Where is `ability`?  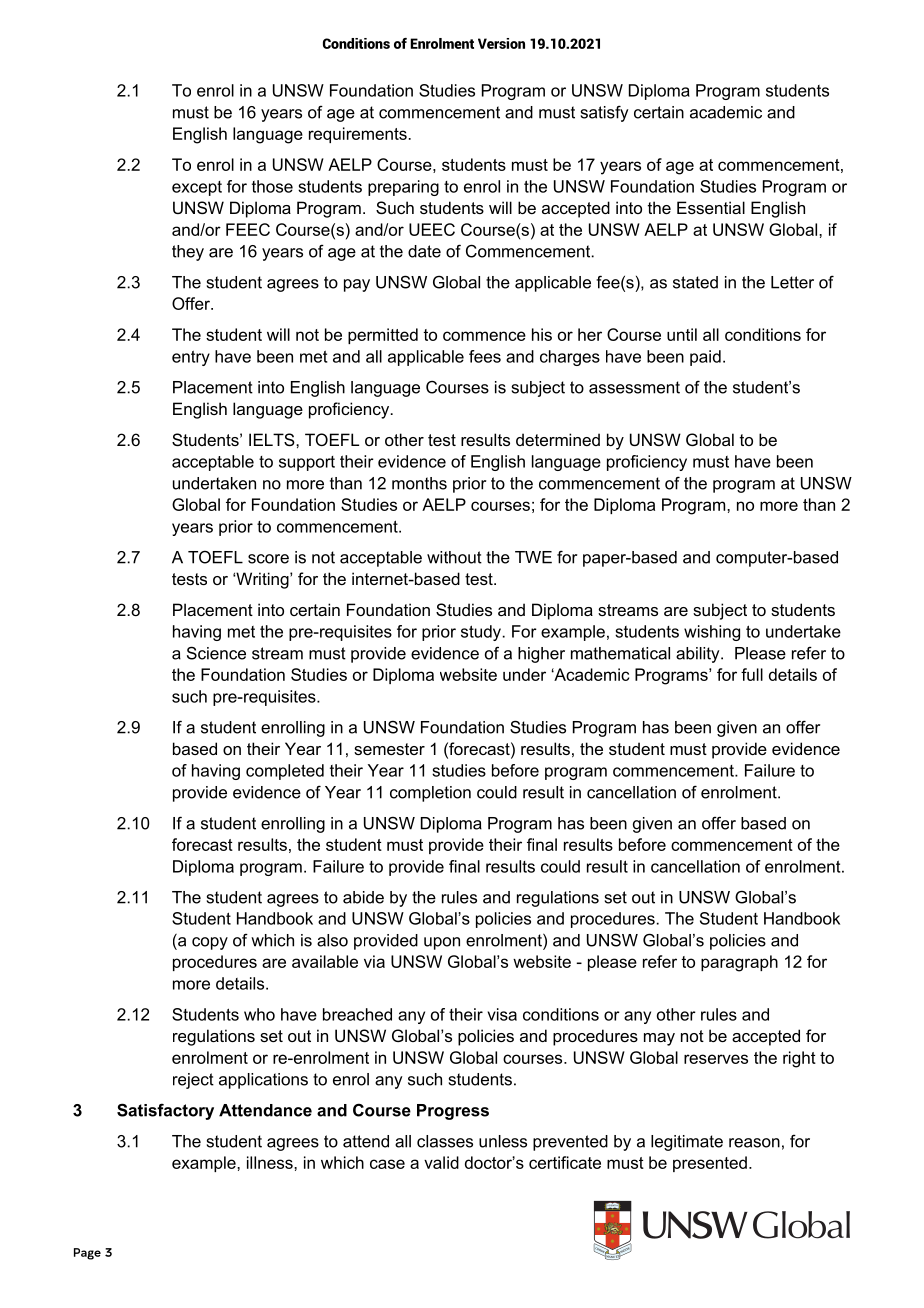
ability is located at coordinates (699, 655).
